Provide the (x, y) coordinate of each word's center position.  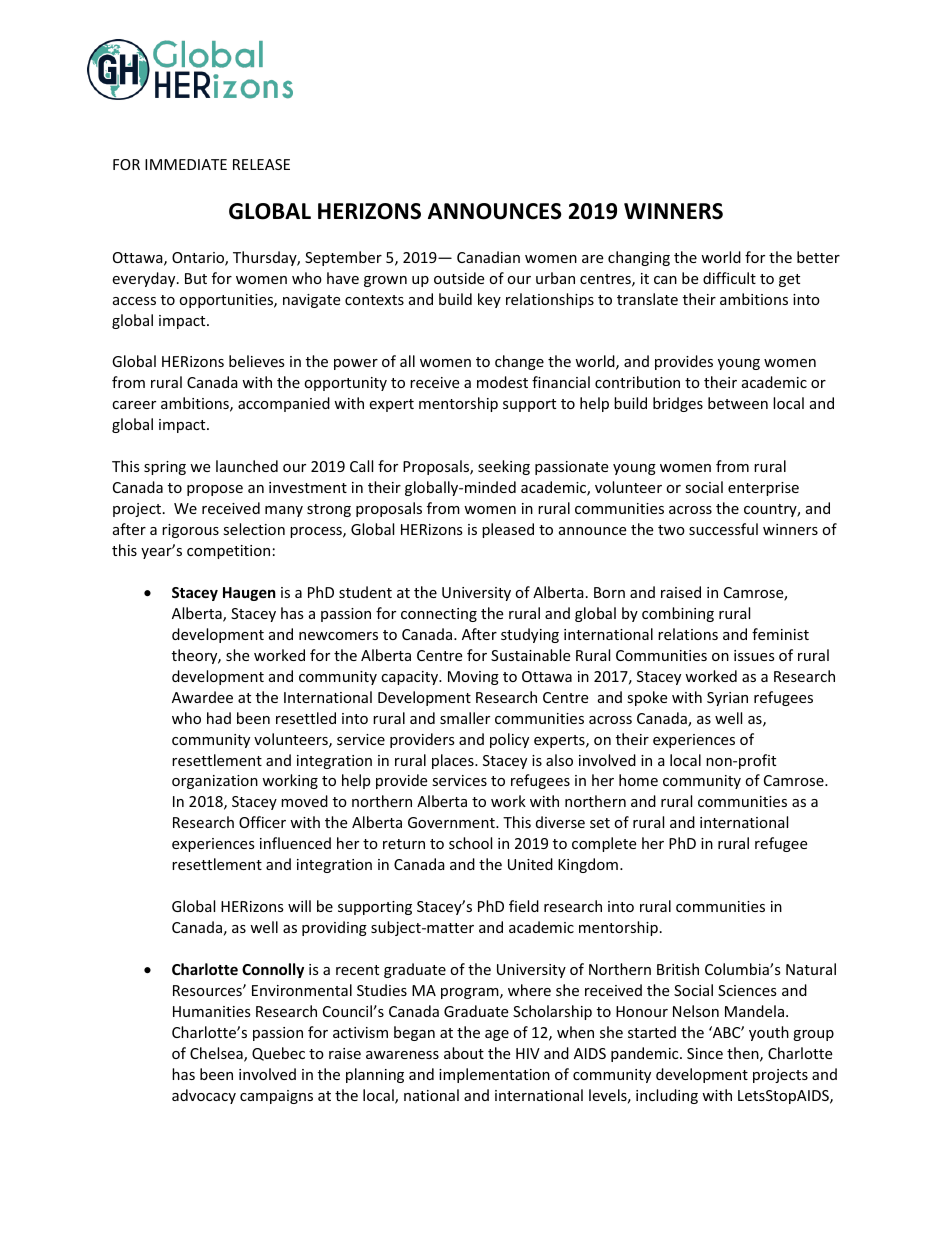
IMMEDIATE (186, 164)
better (818, 257)
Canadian (488, 257)
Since (705, 1053)
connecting (439, 615)
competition (228, 552)
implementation (494, 1075)
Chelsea (217, 1054)
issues (754, 655)
